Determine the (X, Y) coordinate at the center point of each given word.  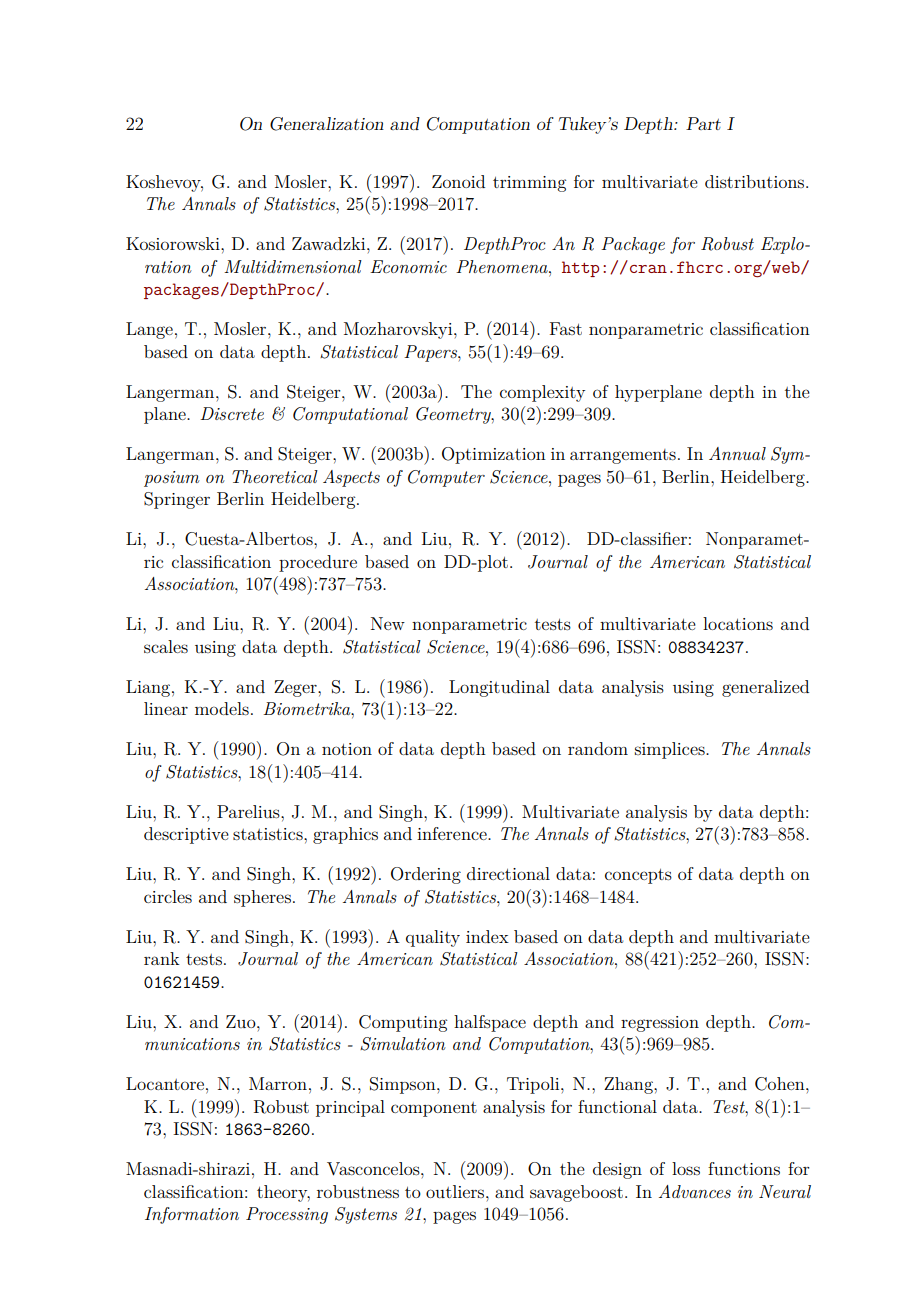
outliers (456, 1191)
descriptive (186, 835)
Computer (446, 478)
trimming (529, 184)
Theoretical (275, 476)
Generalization (327, 124)
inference (453, 833)
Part (703, 123)
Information (192, 1215)
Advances (695, 1191)
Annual (737, 453)
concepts (638, 876)
